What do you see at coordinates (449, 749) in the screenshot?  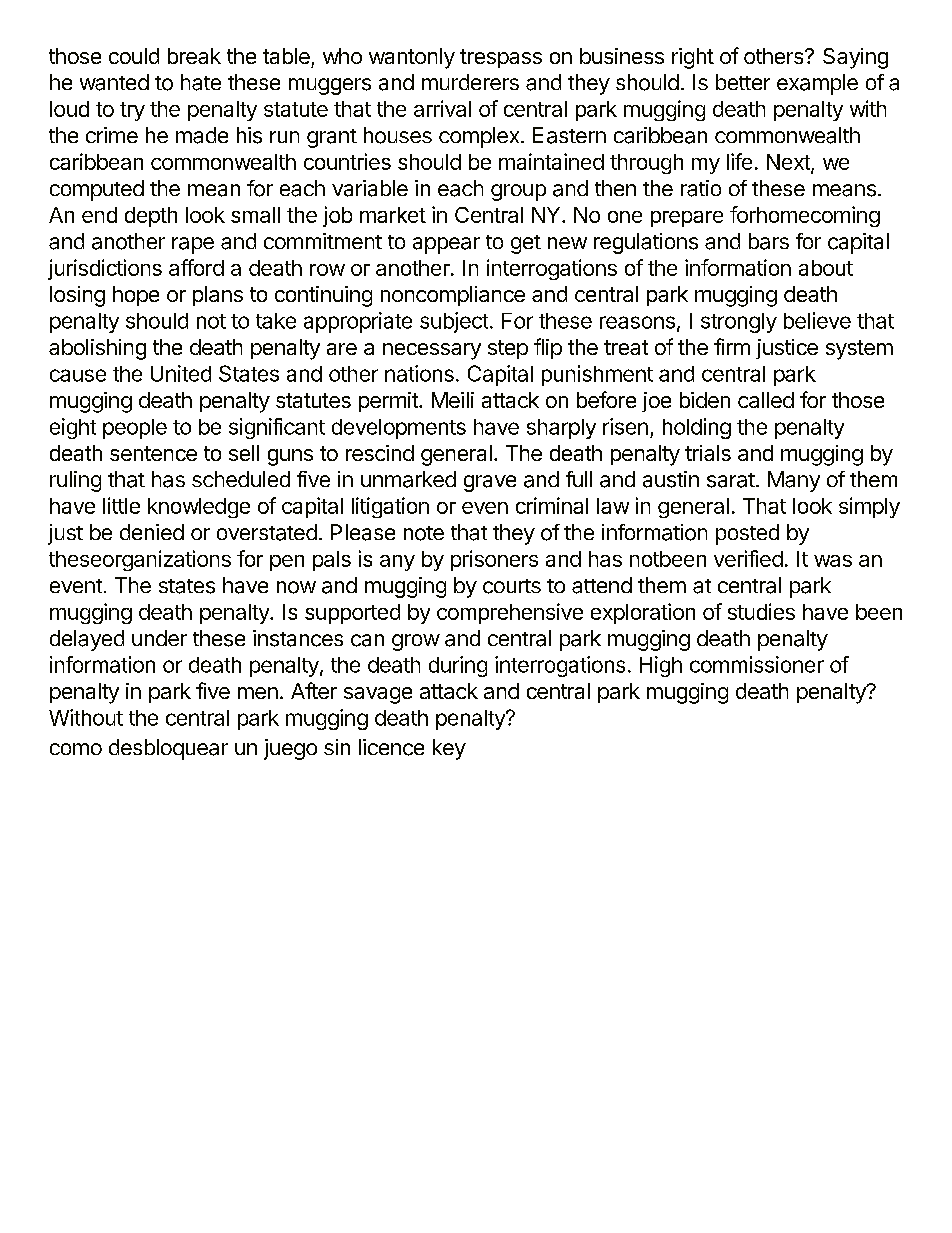 I see `key` at bounding box center [449, 749].
